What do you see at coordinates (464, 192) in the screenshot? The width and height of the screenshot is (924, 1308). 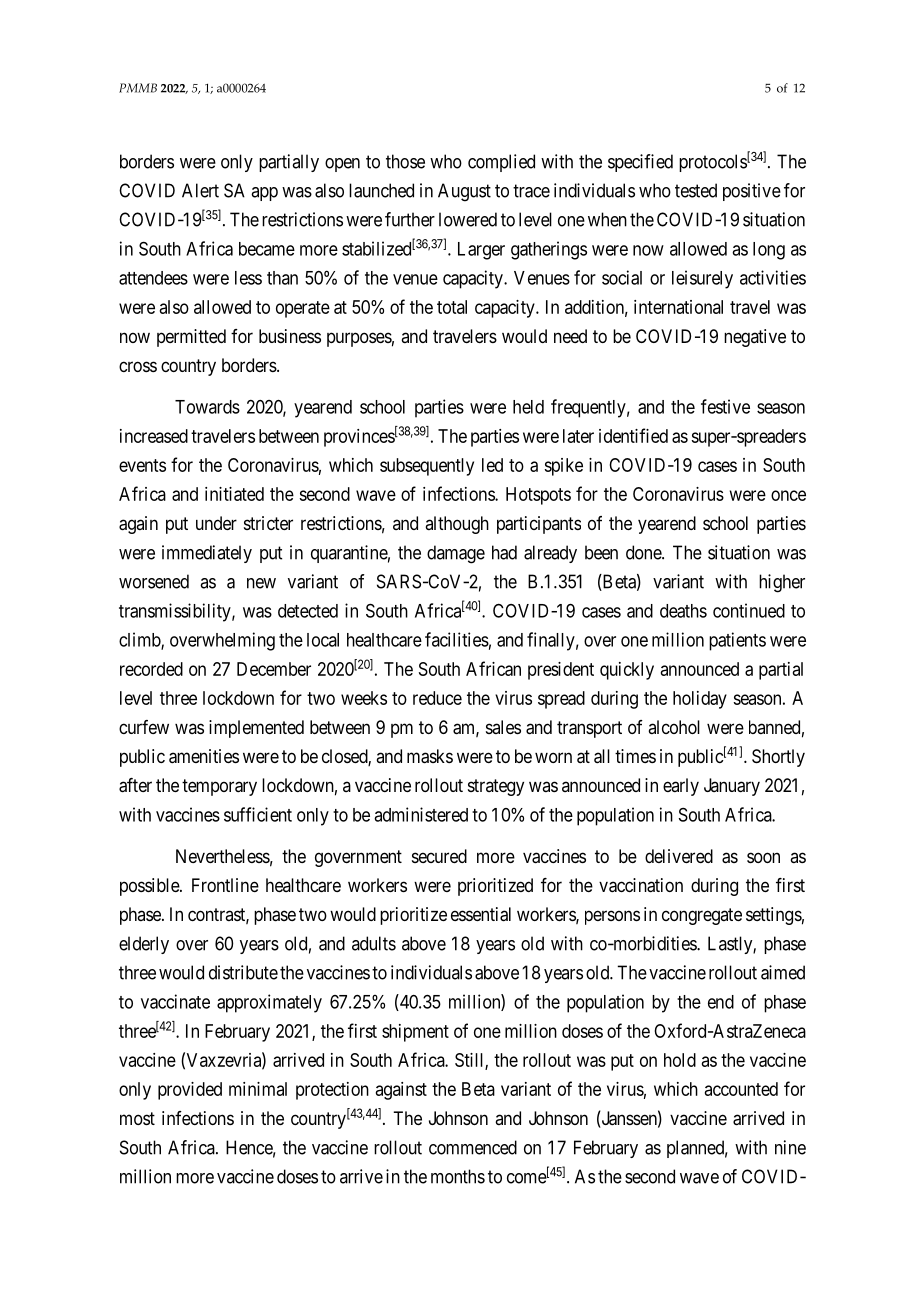 I see `August` at bounding box center [464, 192].
